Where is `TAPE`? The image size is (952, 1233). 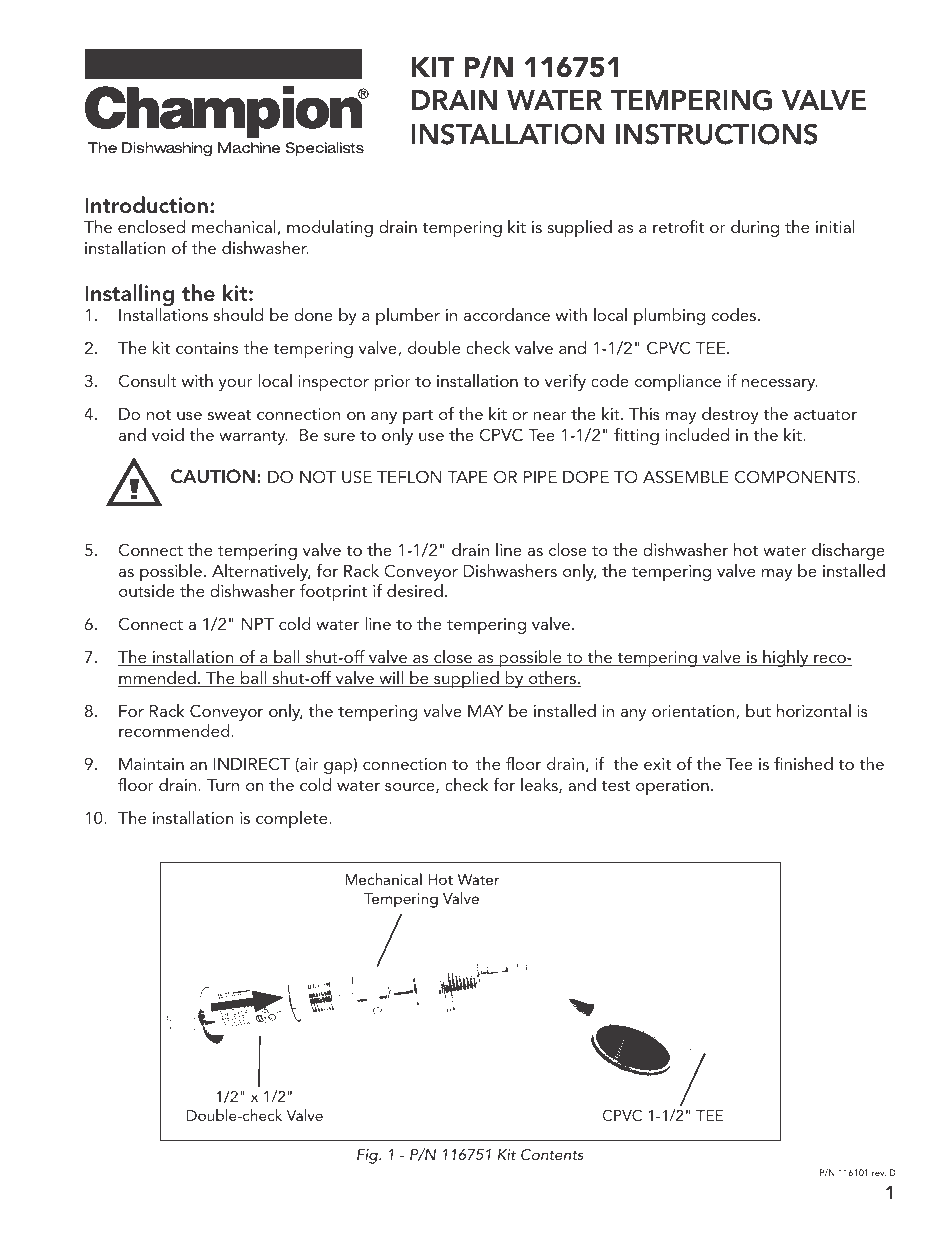 TAPE is located at coordinates (468, 477).
